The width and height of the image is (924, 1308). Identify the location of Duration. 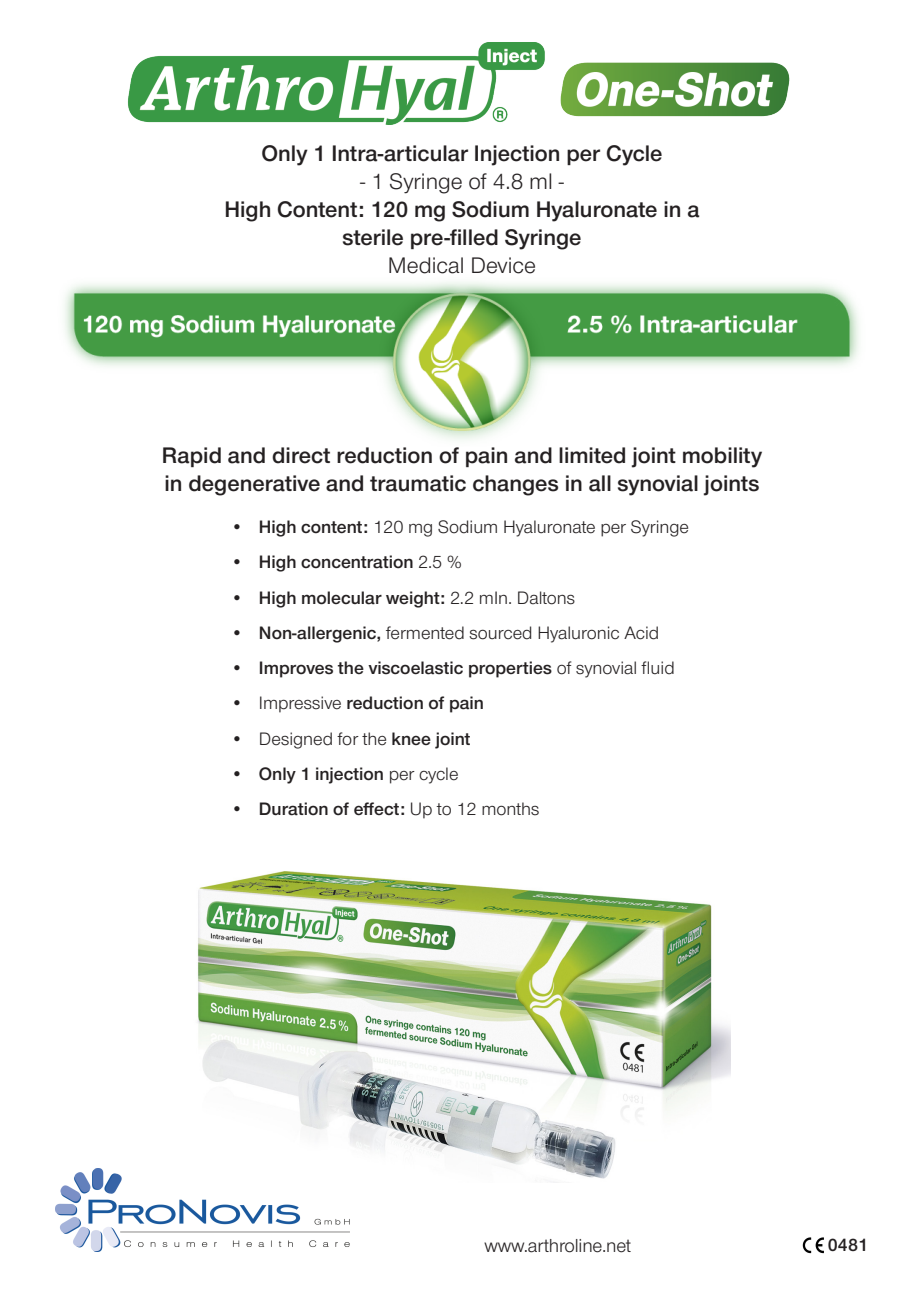
(294, 809).
